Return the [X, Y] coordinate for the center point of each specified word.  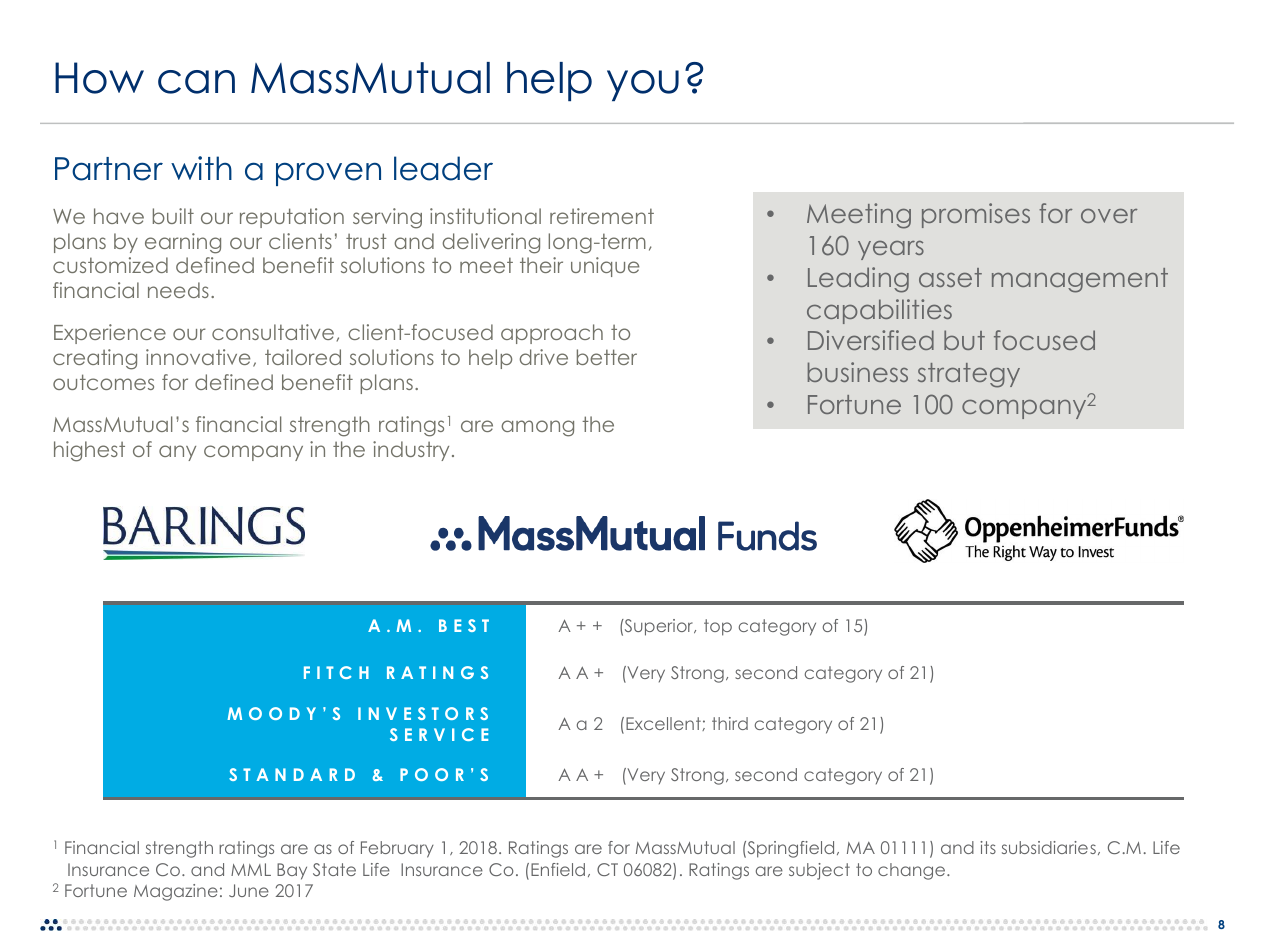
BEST [464, 625]
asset [950, 277]
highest [89, 451]
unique [605, 267]
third [730, 723]
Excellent [664, 724]
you [643, 85]
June [249, 890]
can [196, 82]
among [537, 428]
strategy [969, 375]
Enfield [558, 869]
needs [178, 290]
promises [976, 215]
